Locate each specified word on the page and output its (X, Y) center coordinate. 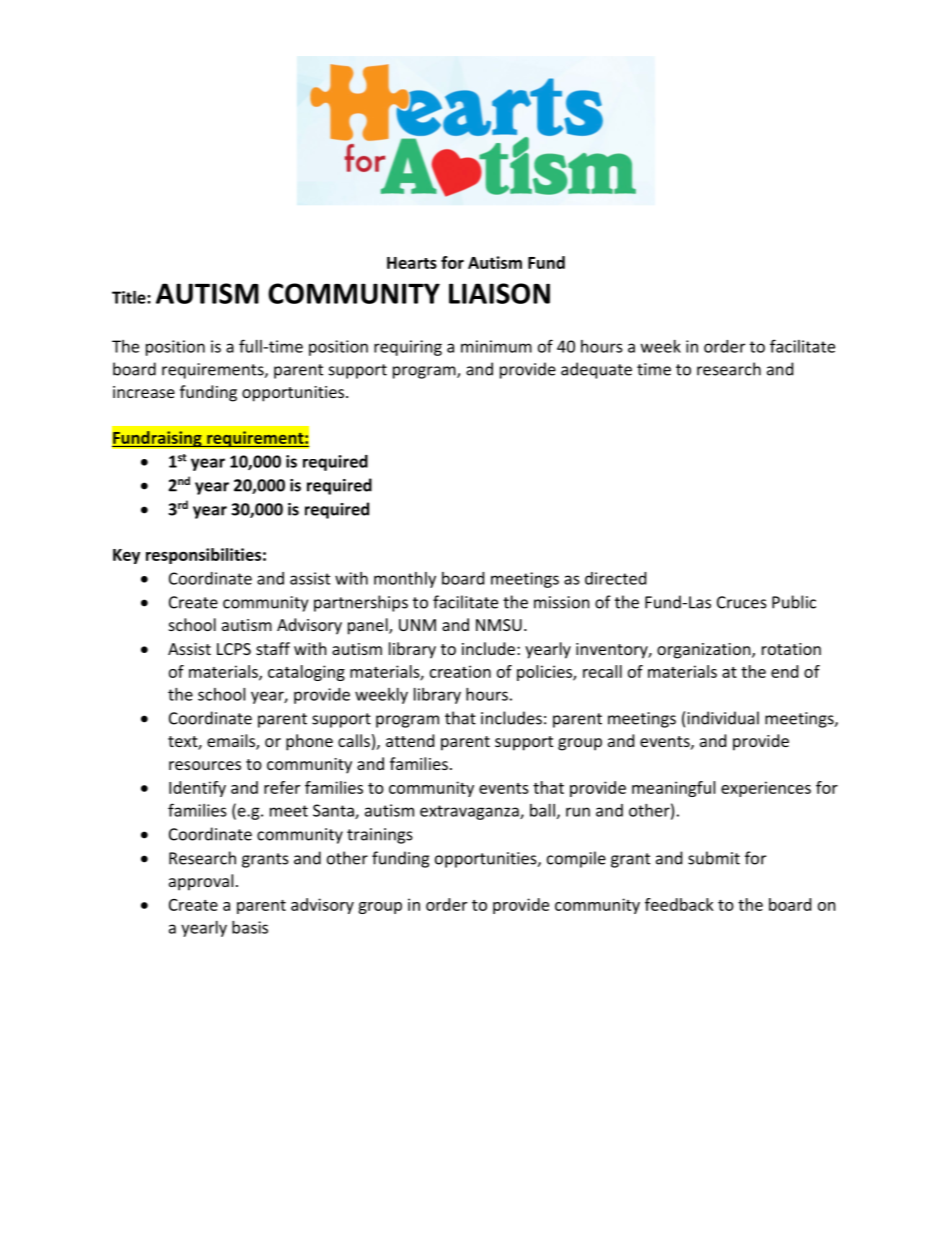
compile (576, 859)
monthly (405, 580)
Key (126, 556)
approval (201, 882)
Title (130, 297)
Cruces (742, 602)
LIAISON (499, 293)
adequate (596, 370)
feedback (679, 904)
